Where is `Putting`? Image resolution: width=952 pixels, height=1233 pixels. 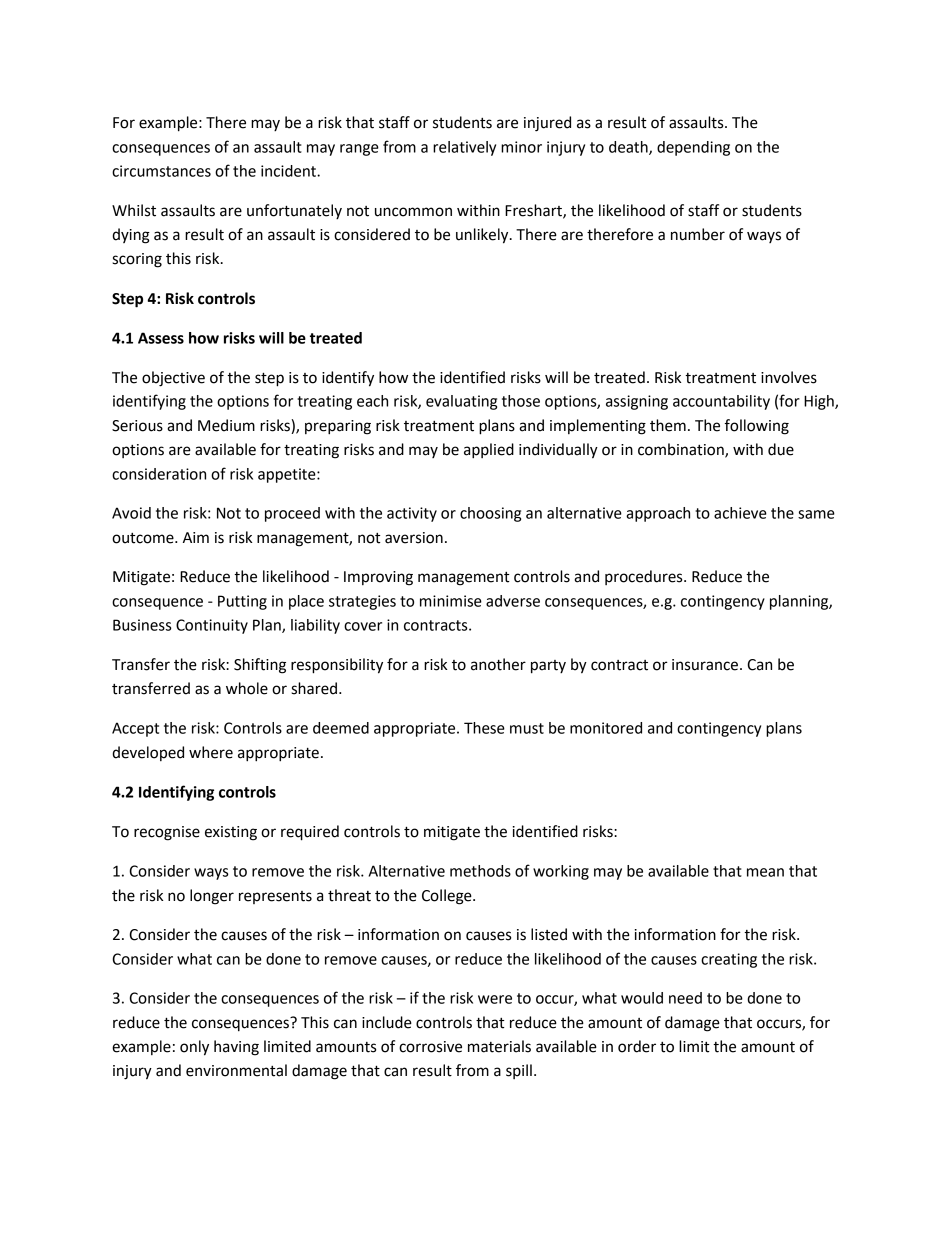
Putting is located at coordinates (242, 602).
